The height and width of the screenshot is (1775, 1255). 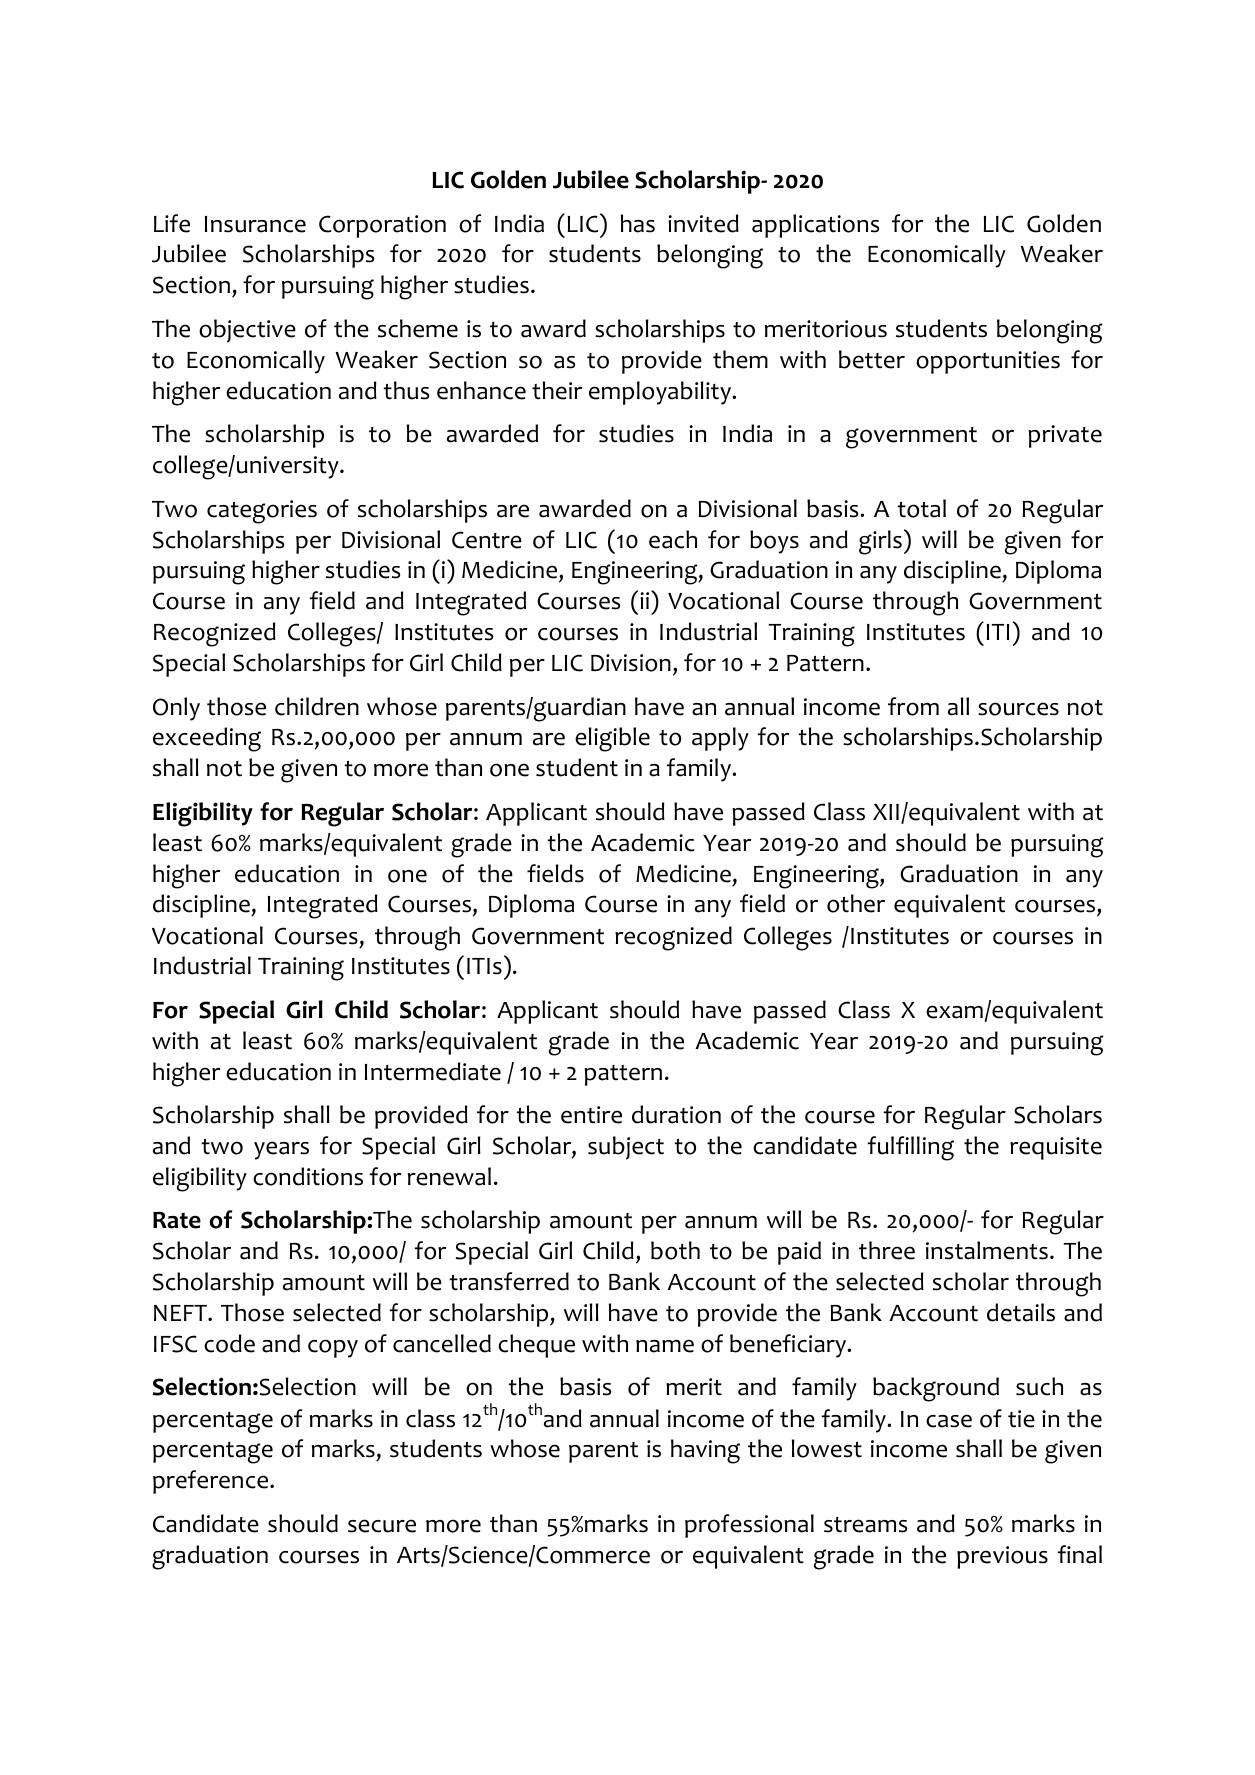 What do you see at coordinates (207, 739) in the screenshot?
I see `exceeding` at bounding box center [207, 739].
